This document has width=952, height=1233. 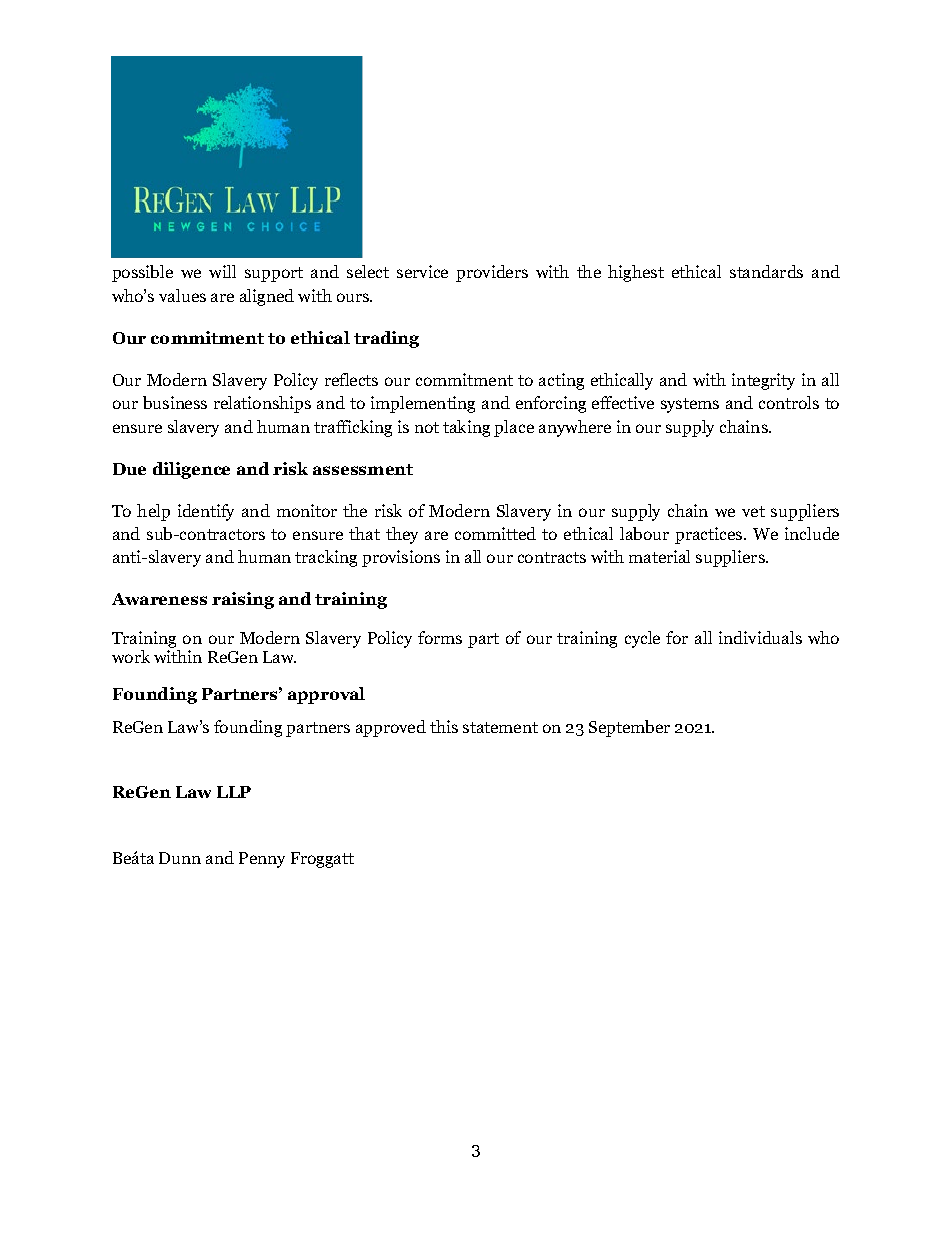 I want to click on Dunn, so click(x=180, y=858).
